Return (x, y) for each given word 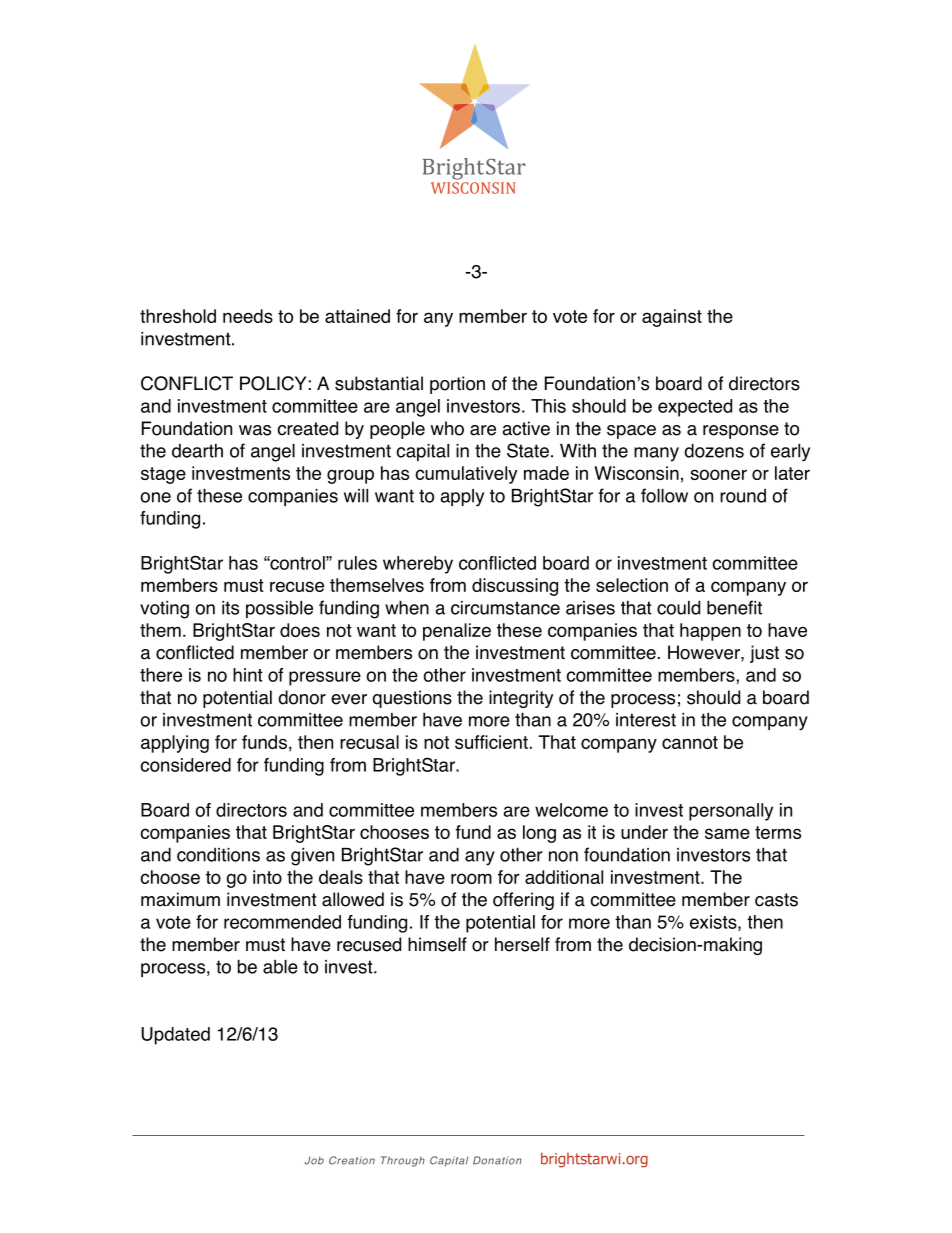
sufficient (491, 742)
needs (248, 316)
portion (457, 385)
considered (185, 765)
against (672, 318)
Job (314, 1160)
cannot (690, 742)
